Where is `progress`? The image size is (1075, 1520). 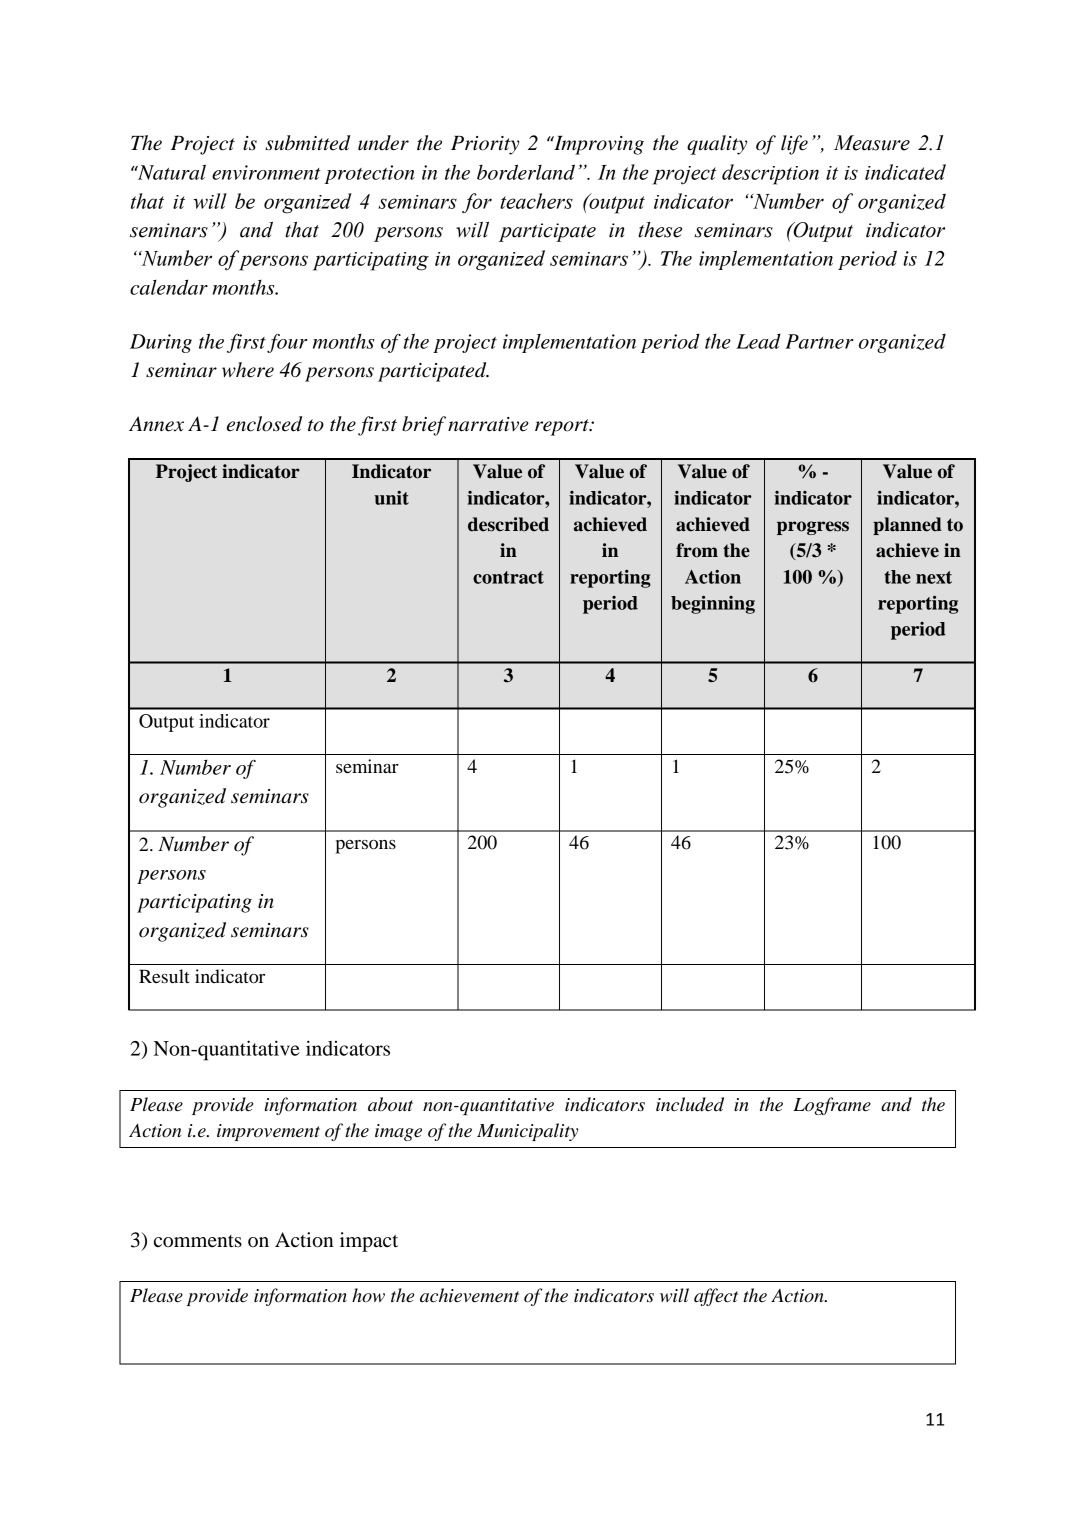
progress is located at coordinates (813, 528).
